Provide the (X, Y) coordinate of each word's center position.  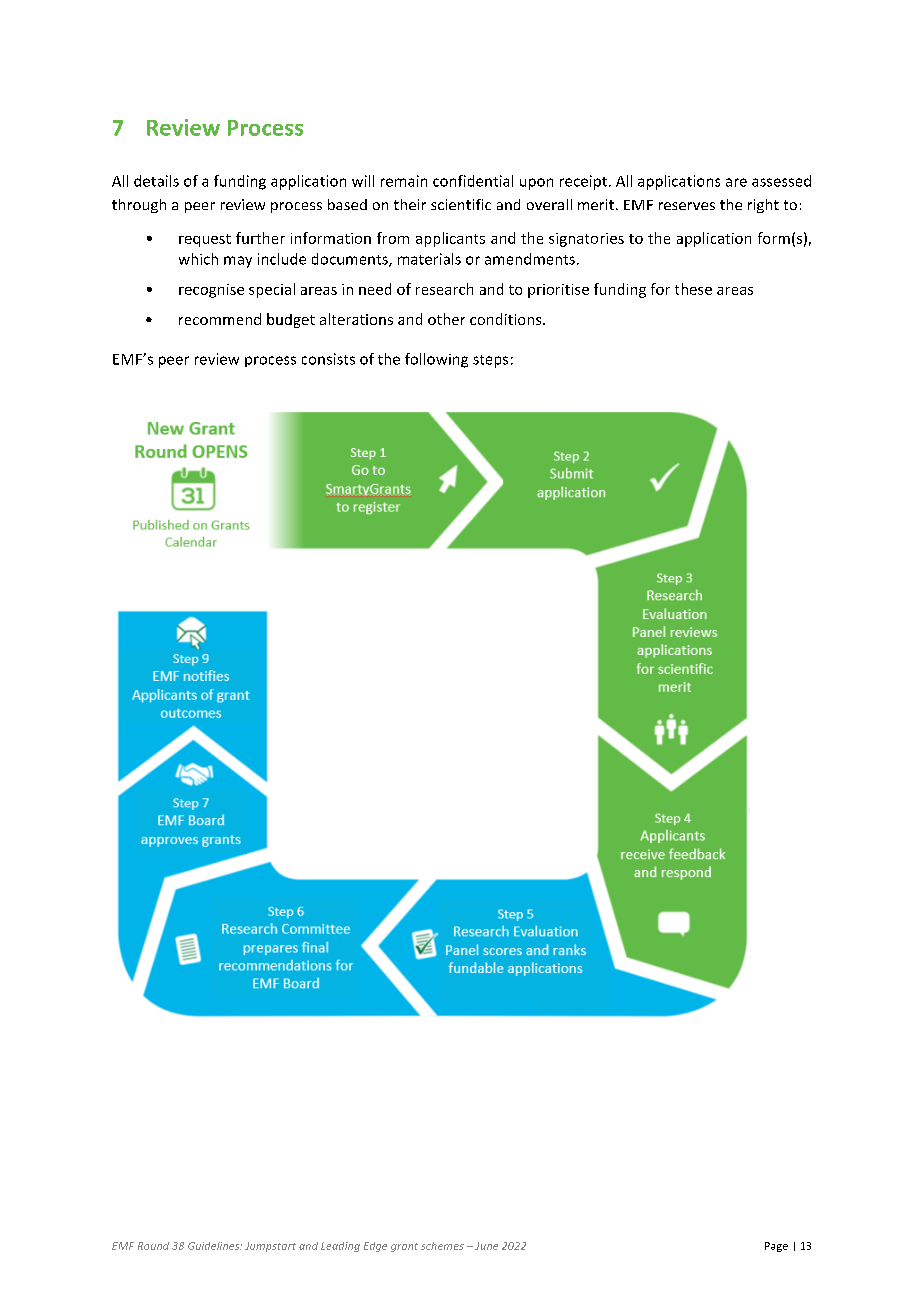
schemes (442, 1246)
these (693, 289)
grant (404, 1247)
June (486, 1246)
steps (490, 361)
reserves (687, 206)
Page (776, 1247)
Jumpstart (270, 1247)
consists (328, 359)
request (205, 240)
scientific (461, 204)
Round (153, 1246)
